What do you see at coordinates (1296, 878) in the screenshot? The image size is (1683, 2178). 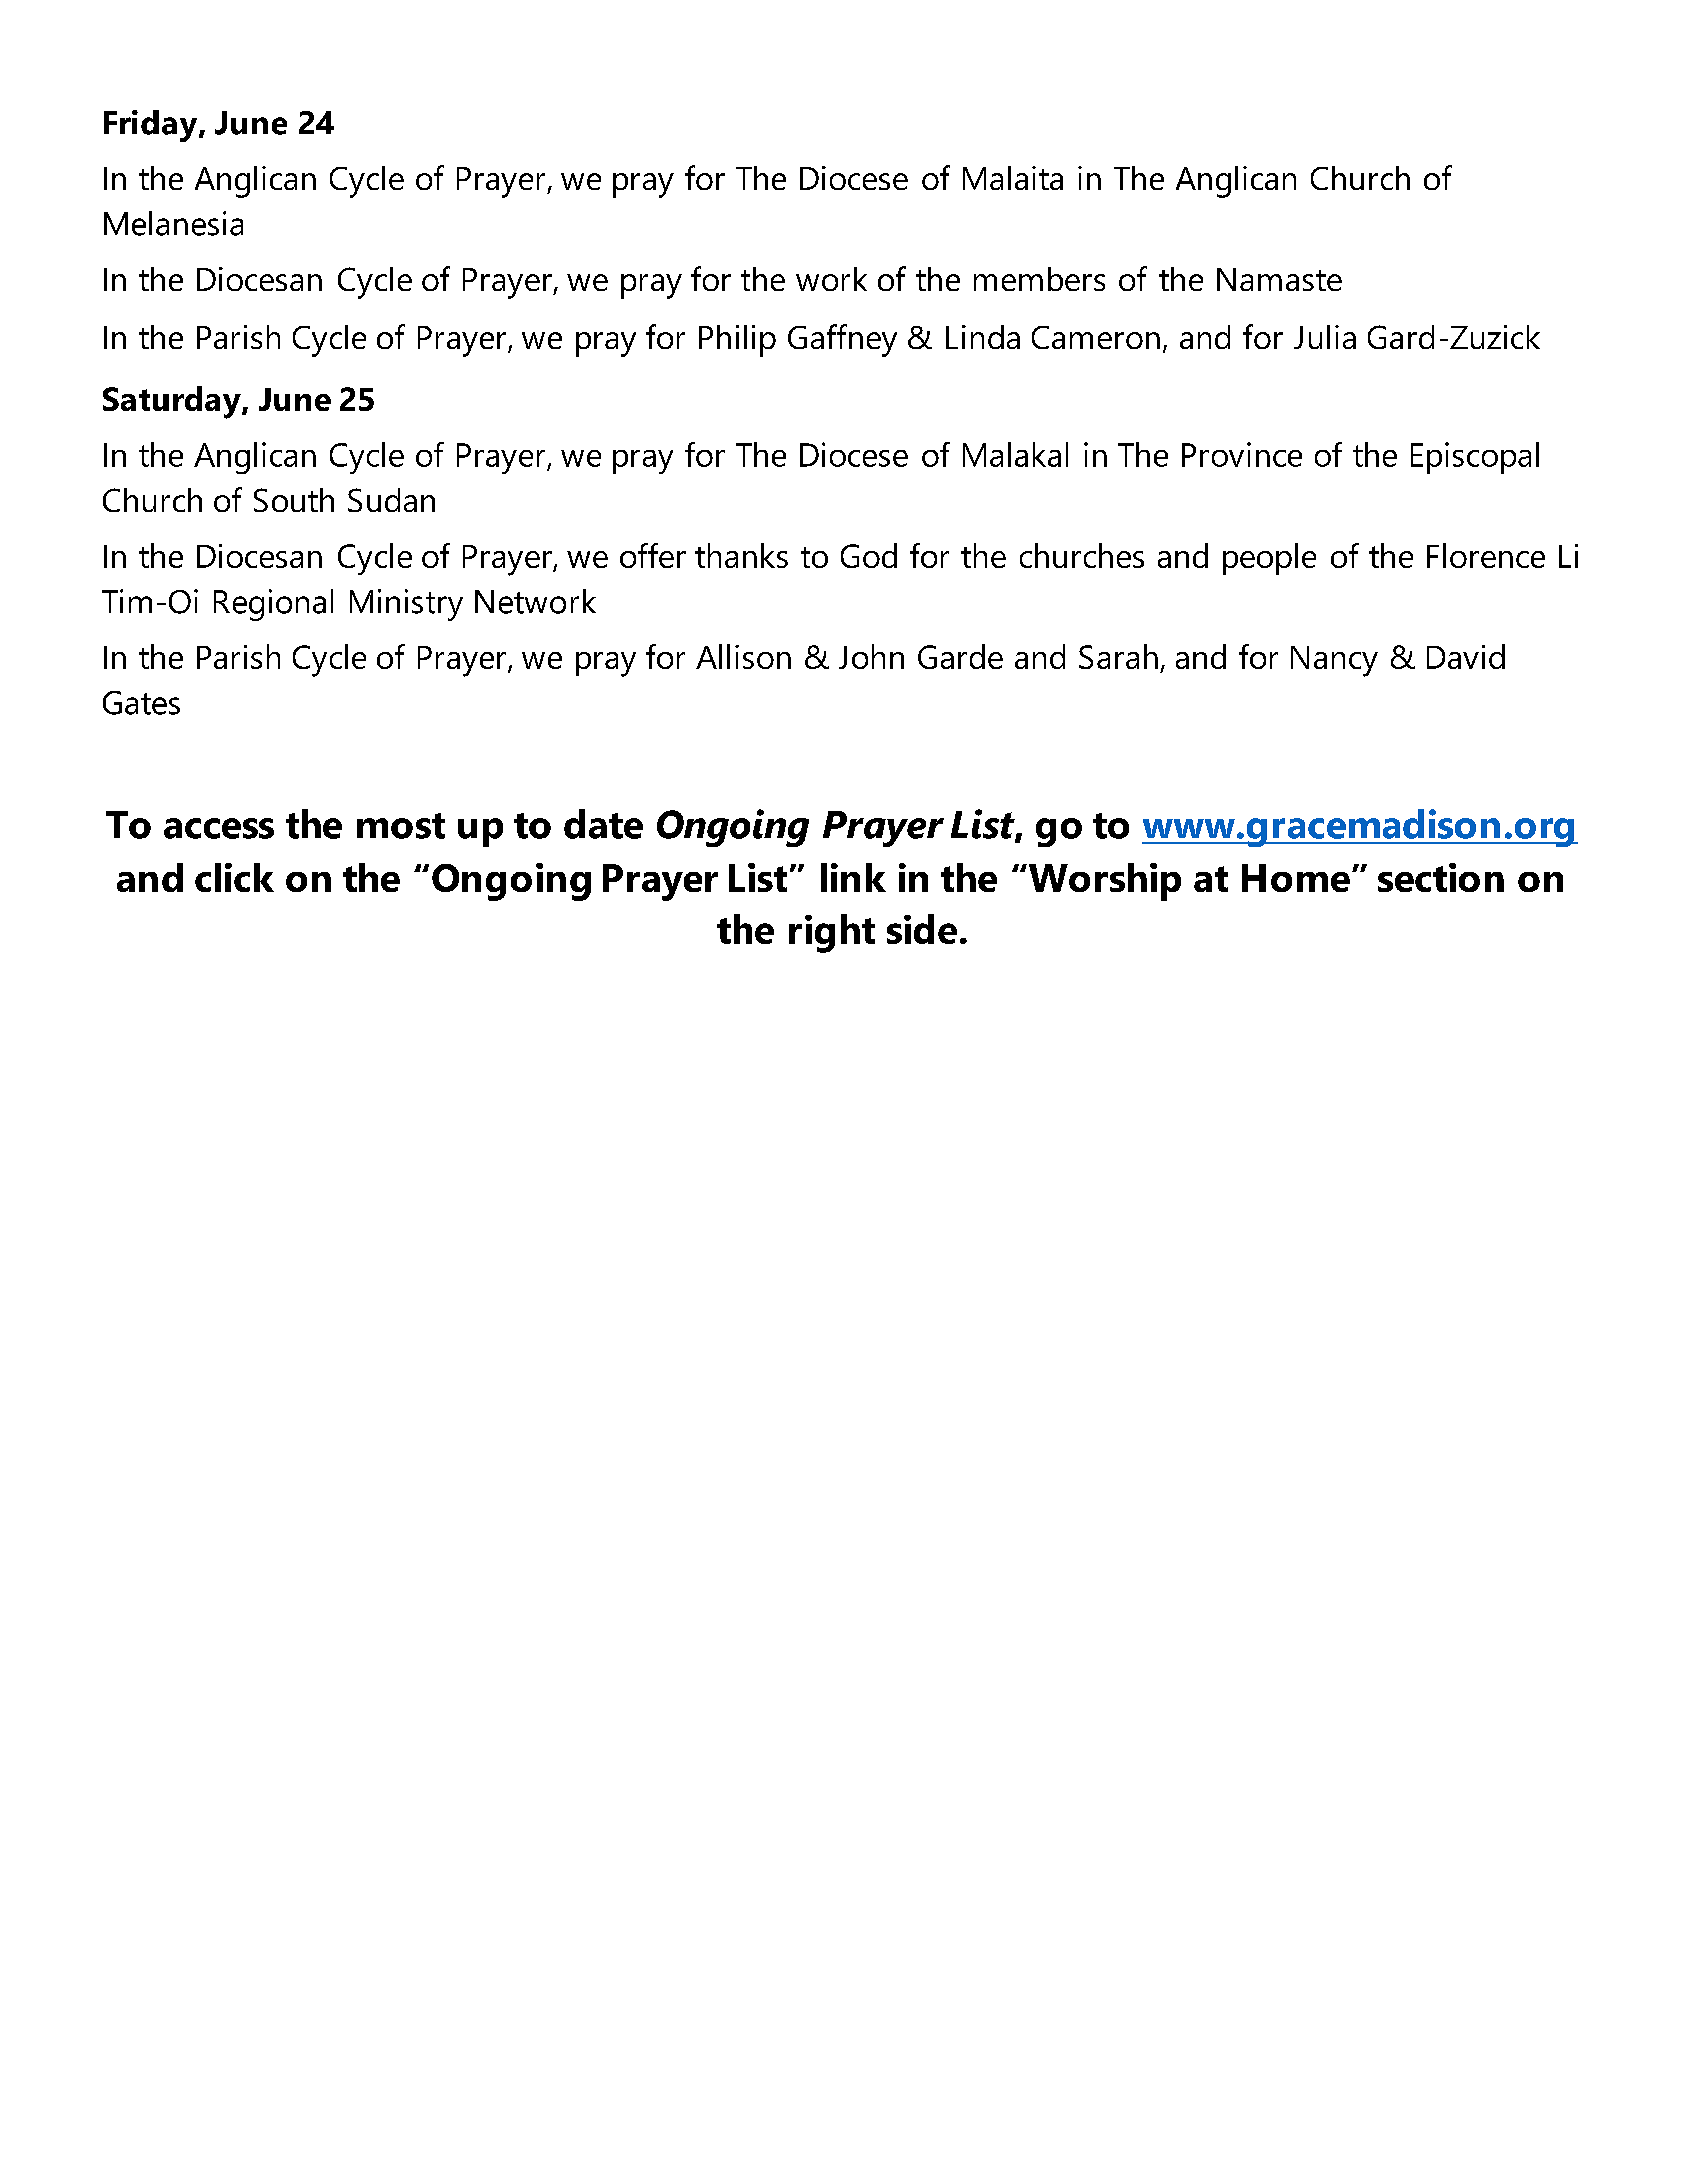 I see `Home` at bounding box center [1296, 878].
